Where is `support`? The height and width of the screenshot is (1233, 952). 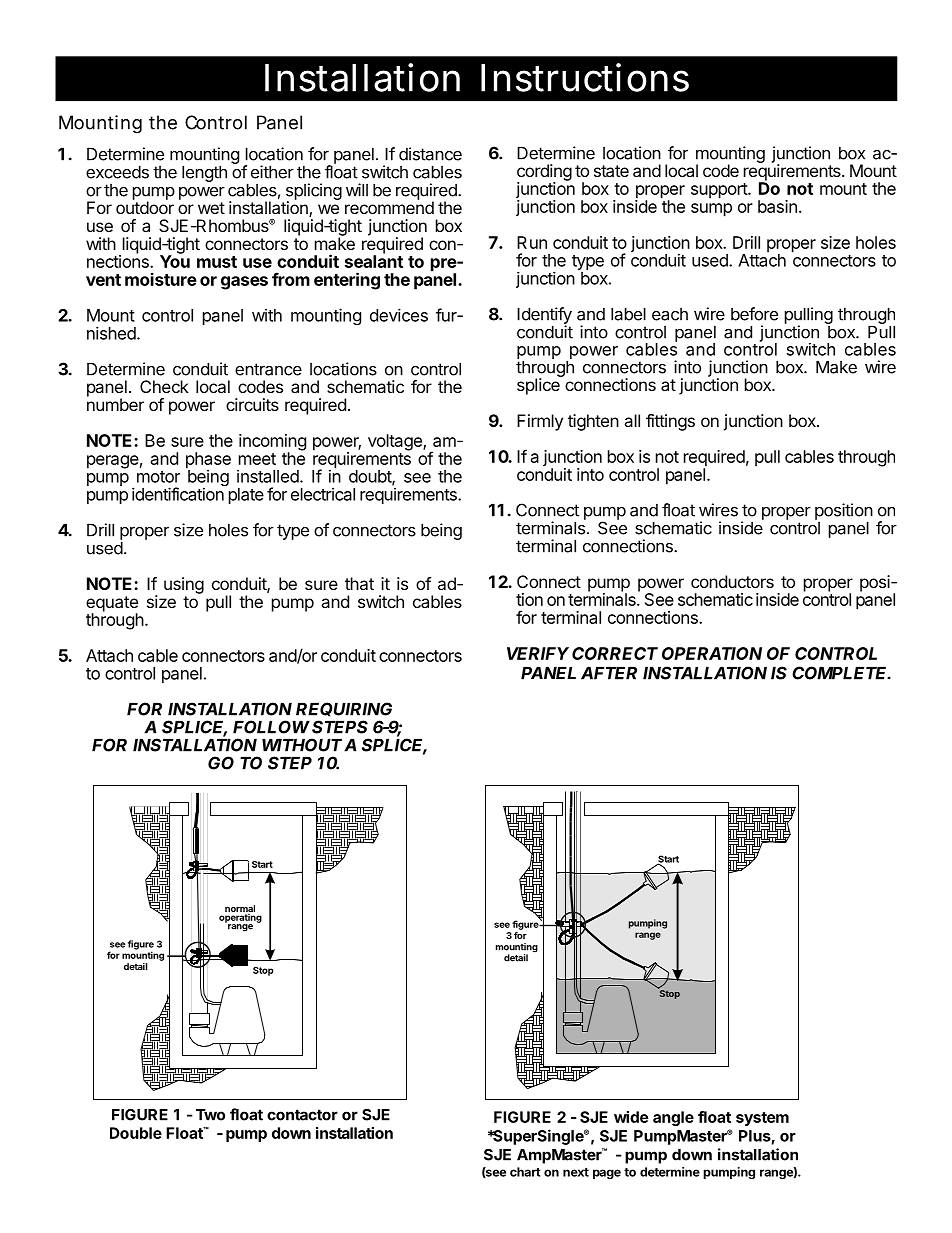 support is located at coordinates (720, 191).
